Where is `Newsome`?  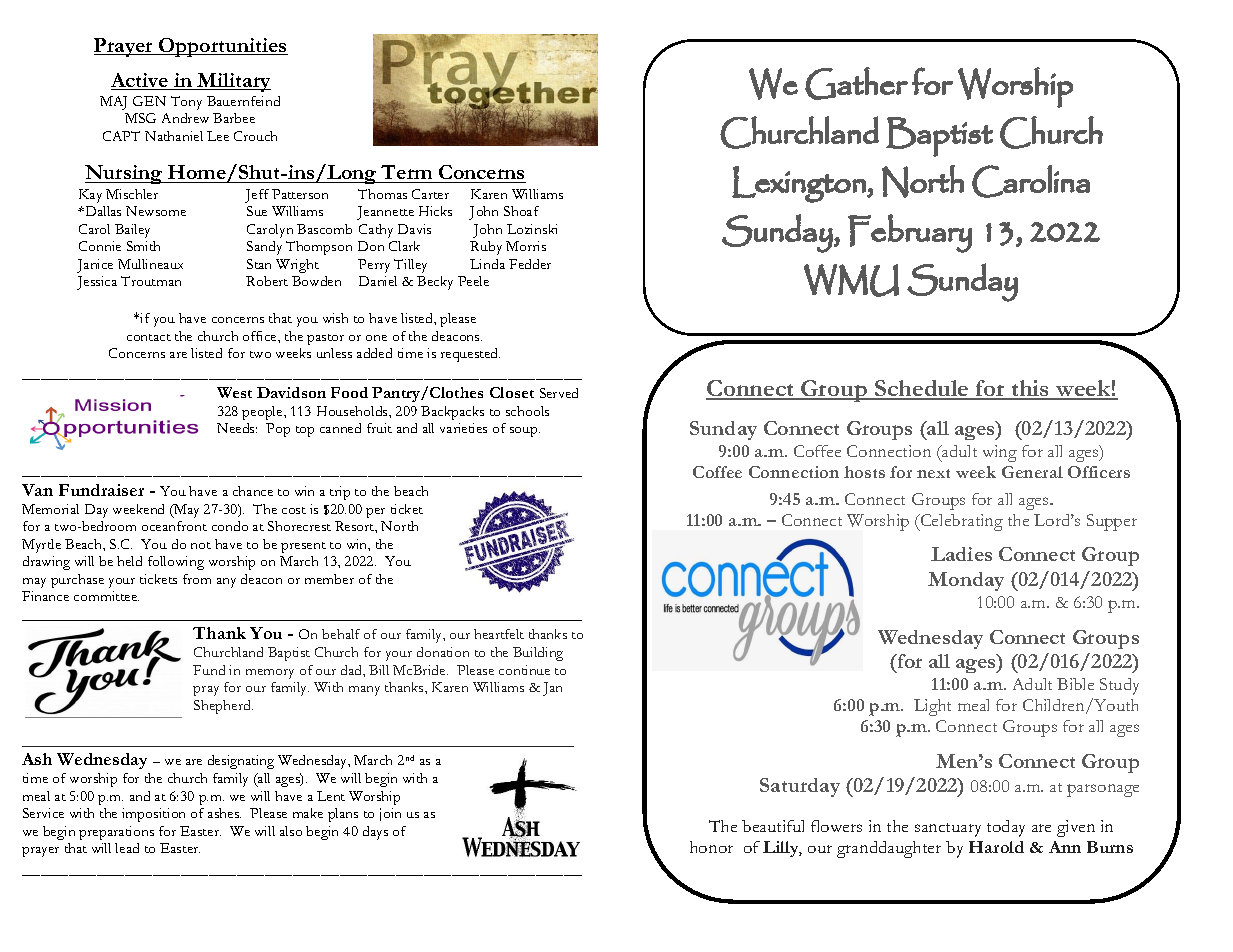
Newsome is located at coordinates (156, 211).
